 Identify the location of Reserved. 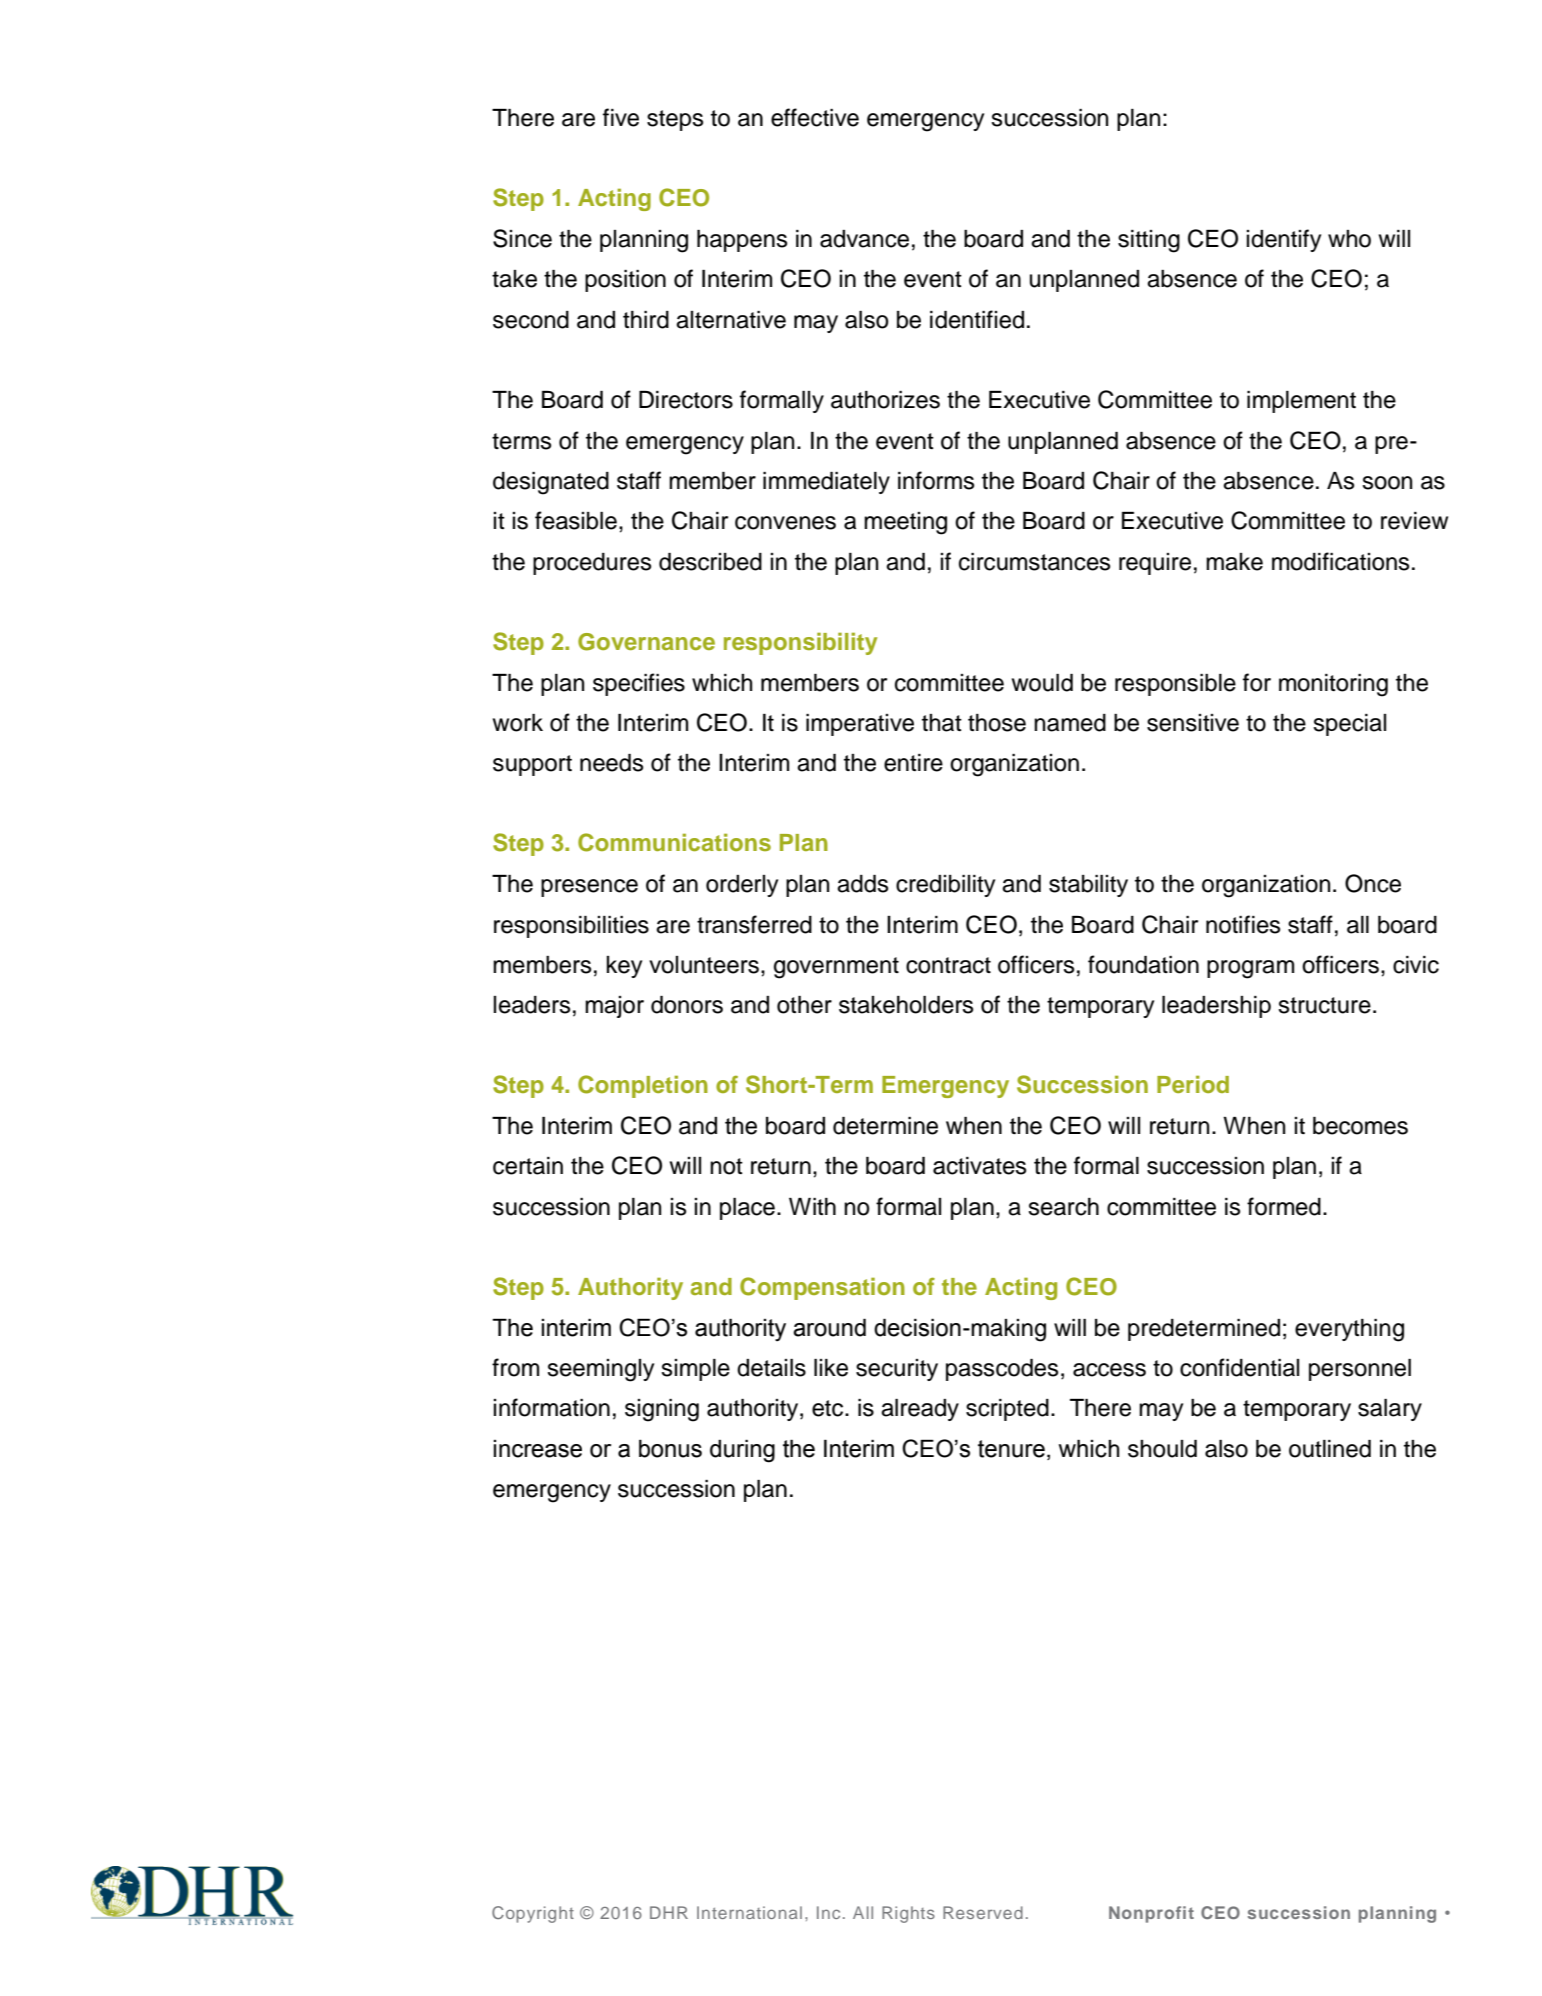
(983, 1912).
